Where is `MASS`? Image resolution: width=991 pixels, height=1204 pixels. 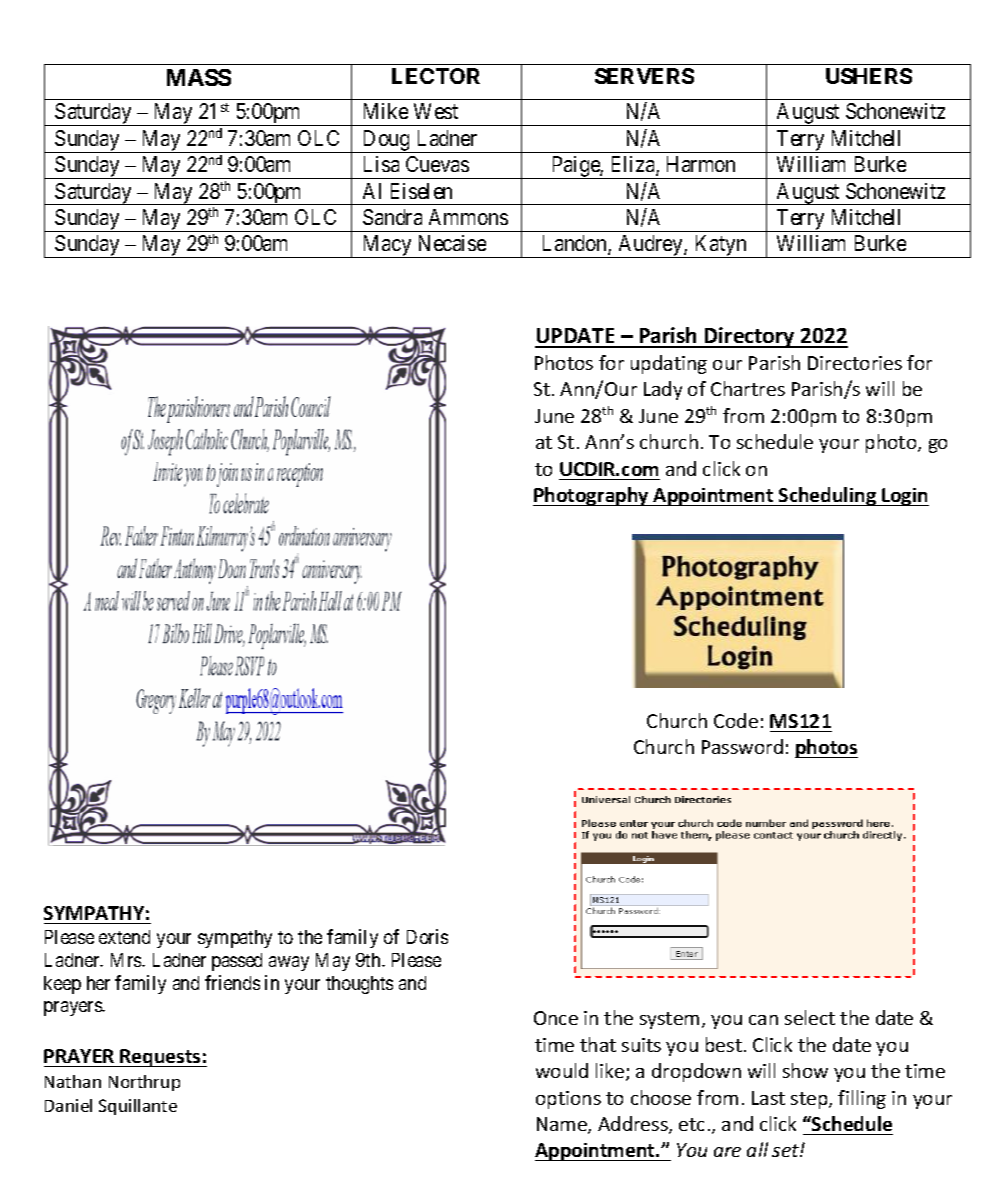 MASS is located at coordinates (199, 77).
